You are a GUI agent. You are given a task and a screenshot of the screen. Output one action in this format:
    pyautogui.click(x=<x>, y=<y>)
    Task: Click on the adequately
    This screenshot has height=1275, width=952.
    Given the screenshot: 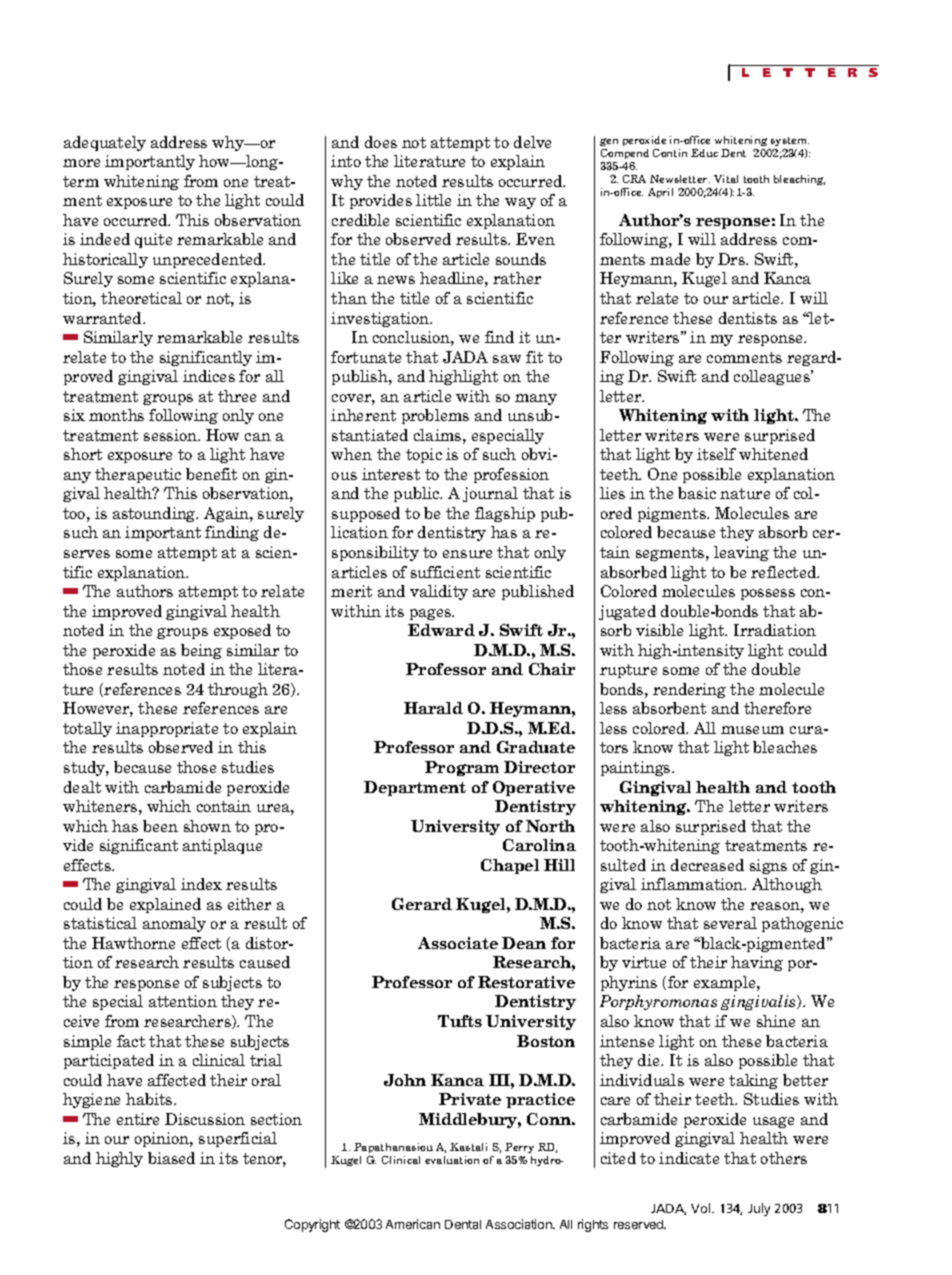 What is the action you would take?
    pyautogui.click(x=105, y=143)
